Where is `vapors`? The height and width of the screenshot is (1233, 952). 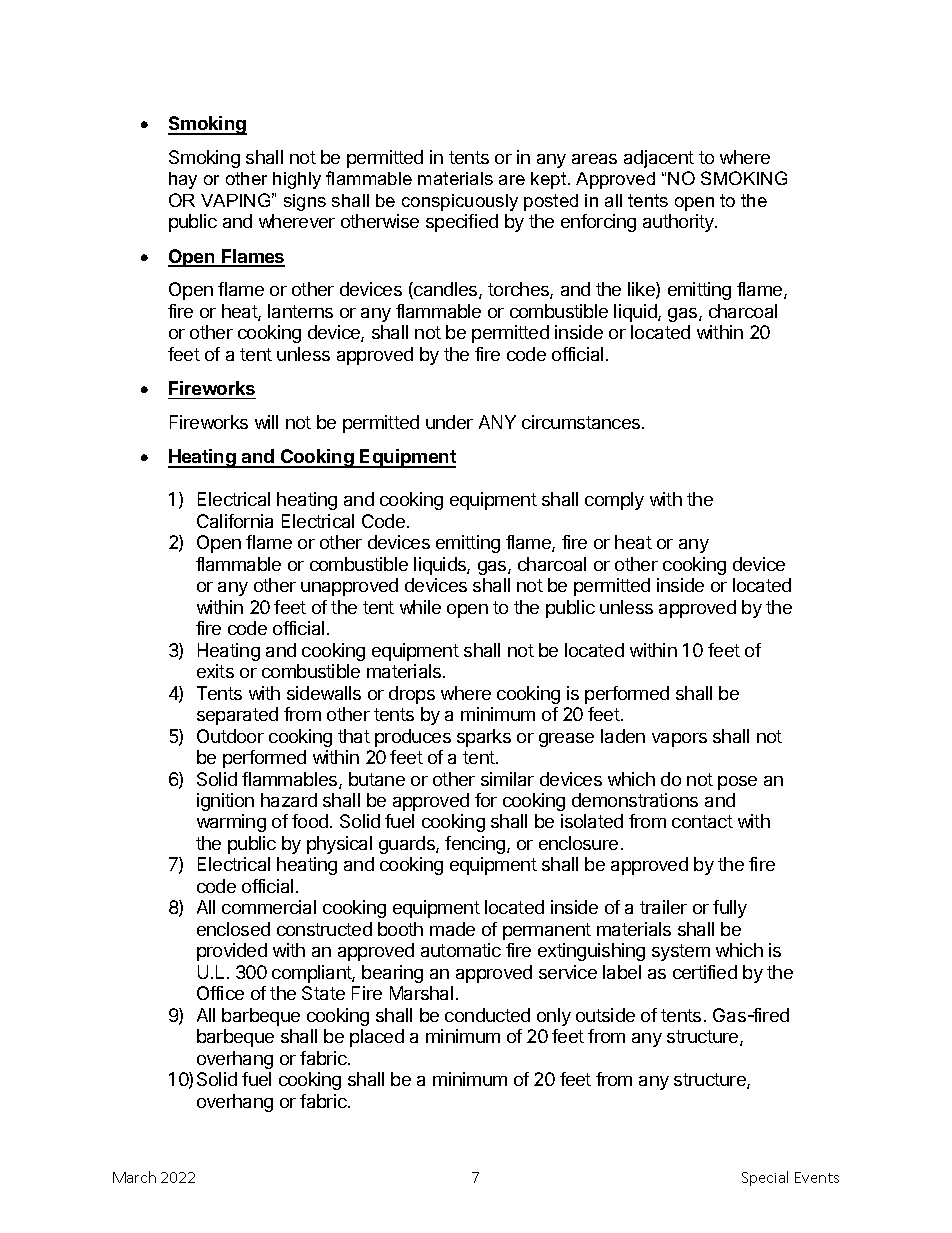
vapors is located at coordinates (679, 740).
